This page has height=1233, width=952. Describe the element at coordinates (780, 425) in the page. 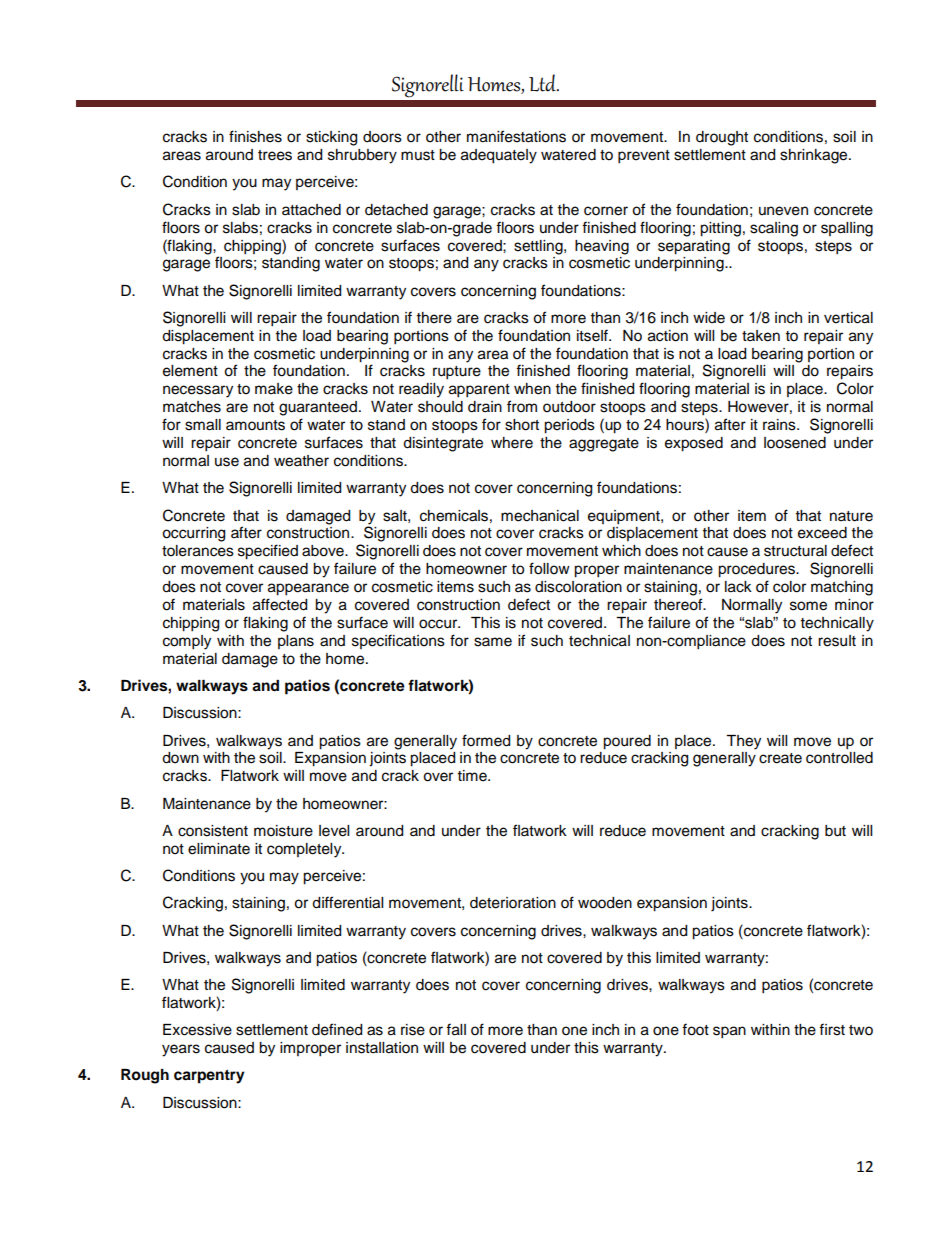

I see `rains` at that location.
